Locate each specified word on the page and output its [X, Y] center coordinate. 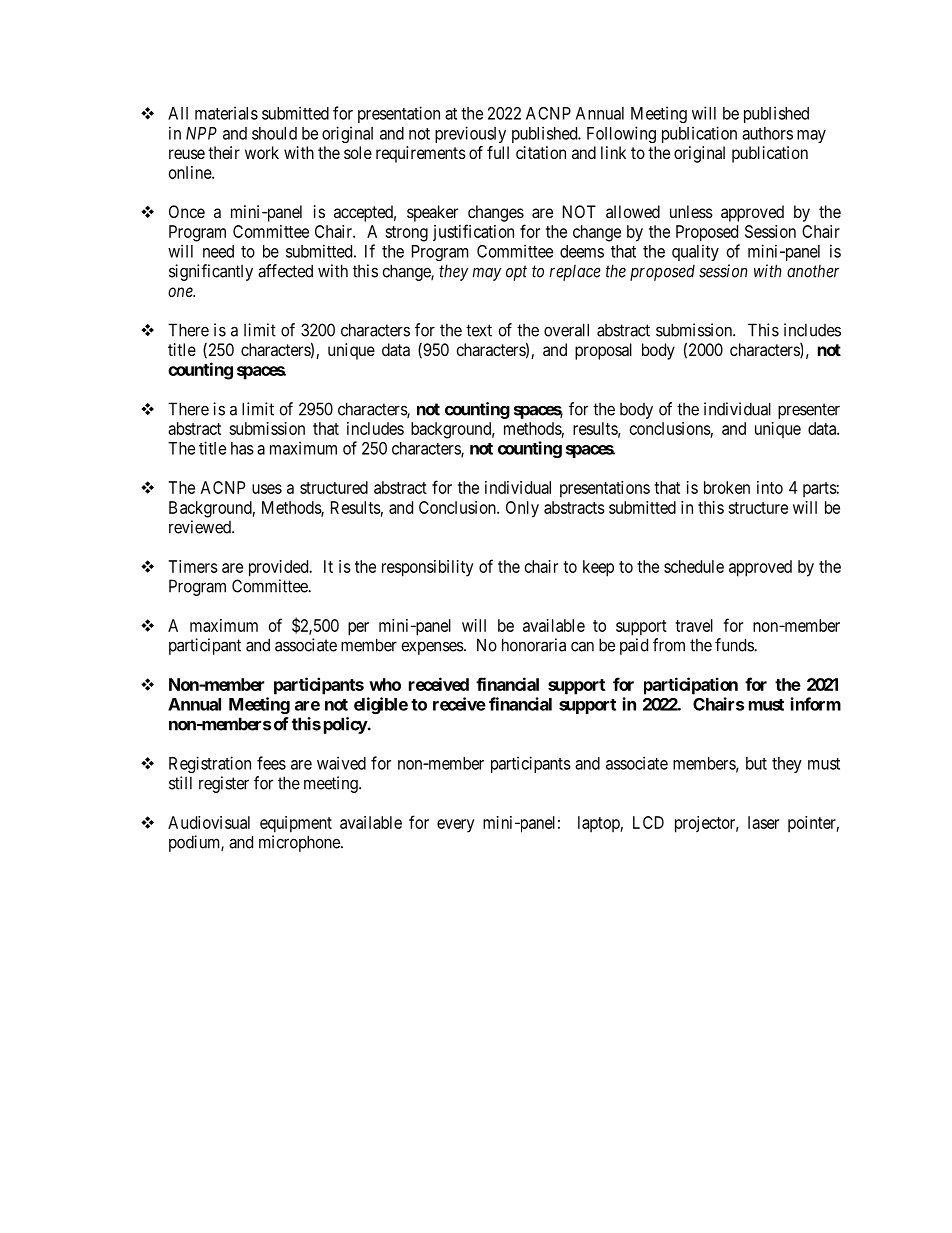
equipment [296, 824]
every [456, 826]
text [479, 330]
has [242, 448]
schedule [694, 566]
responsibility [428, 568]
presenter [809, 411]
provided [280, 568]
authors [767, 133]
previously [470, 134]
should [274, 133]
